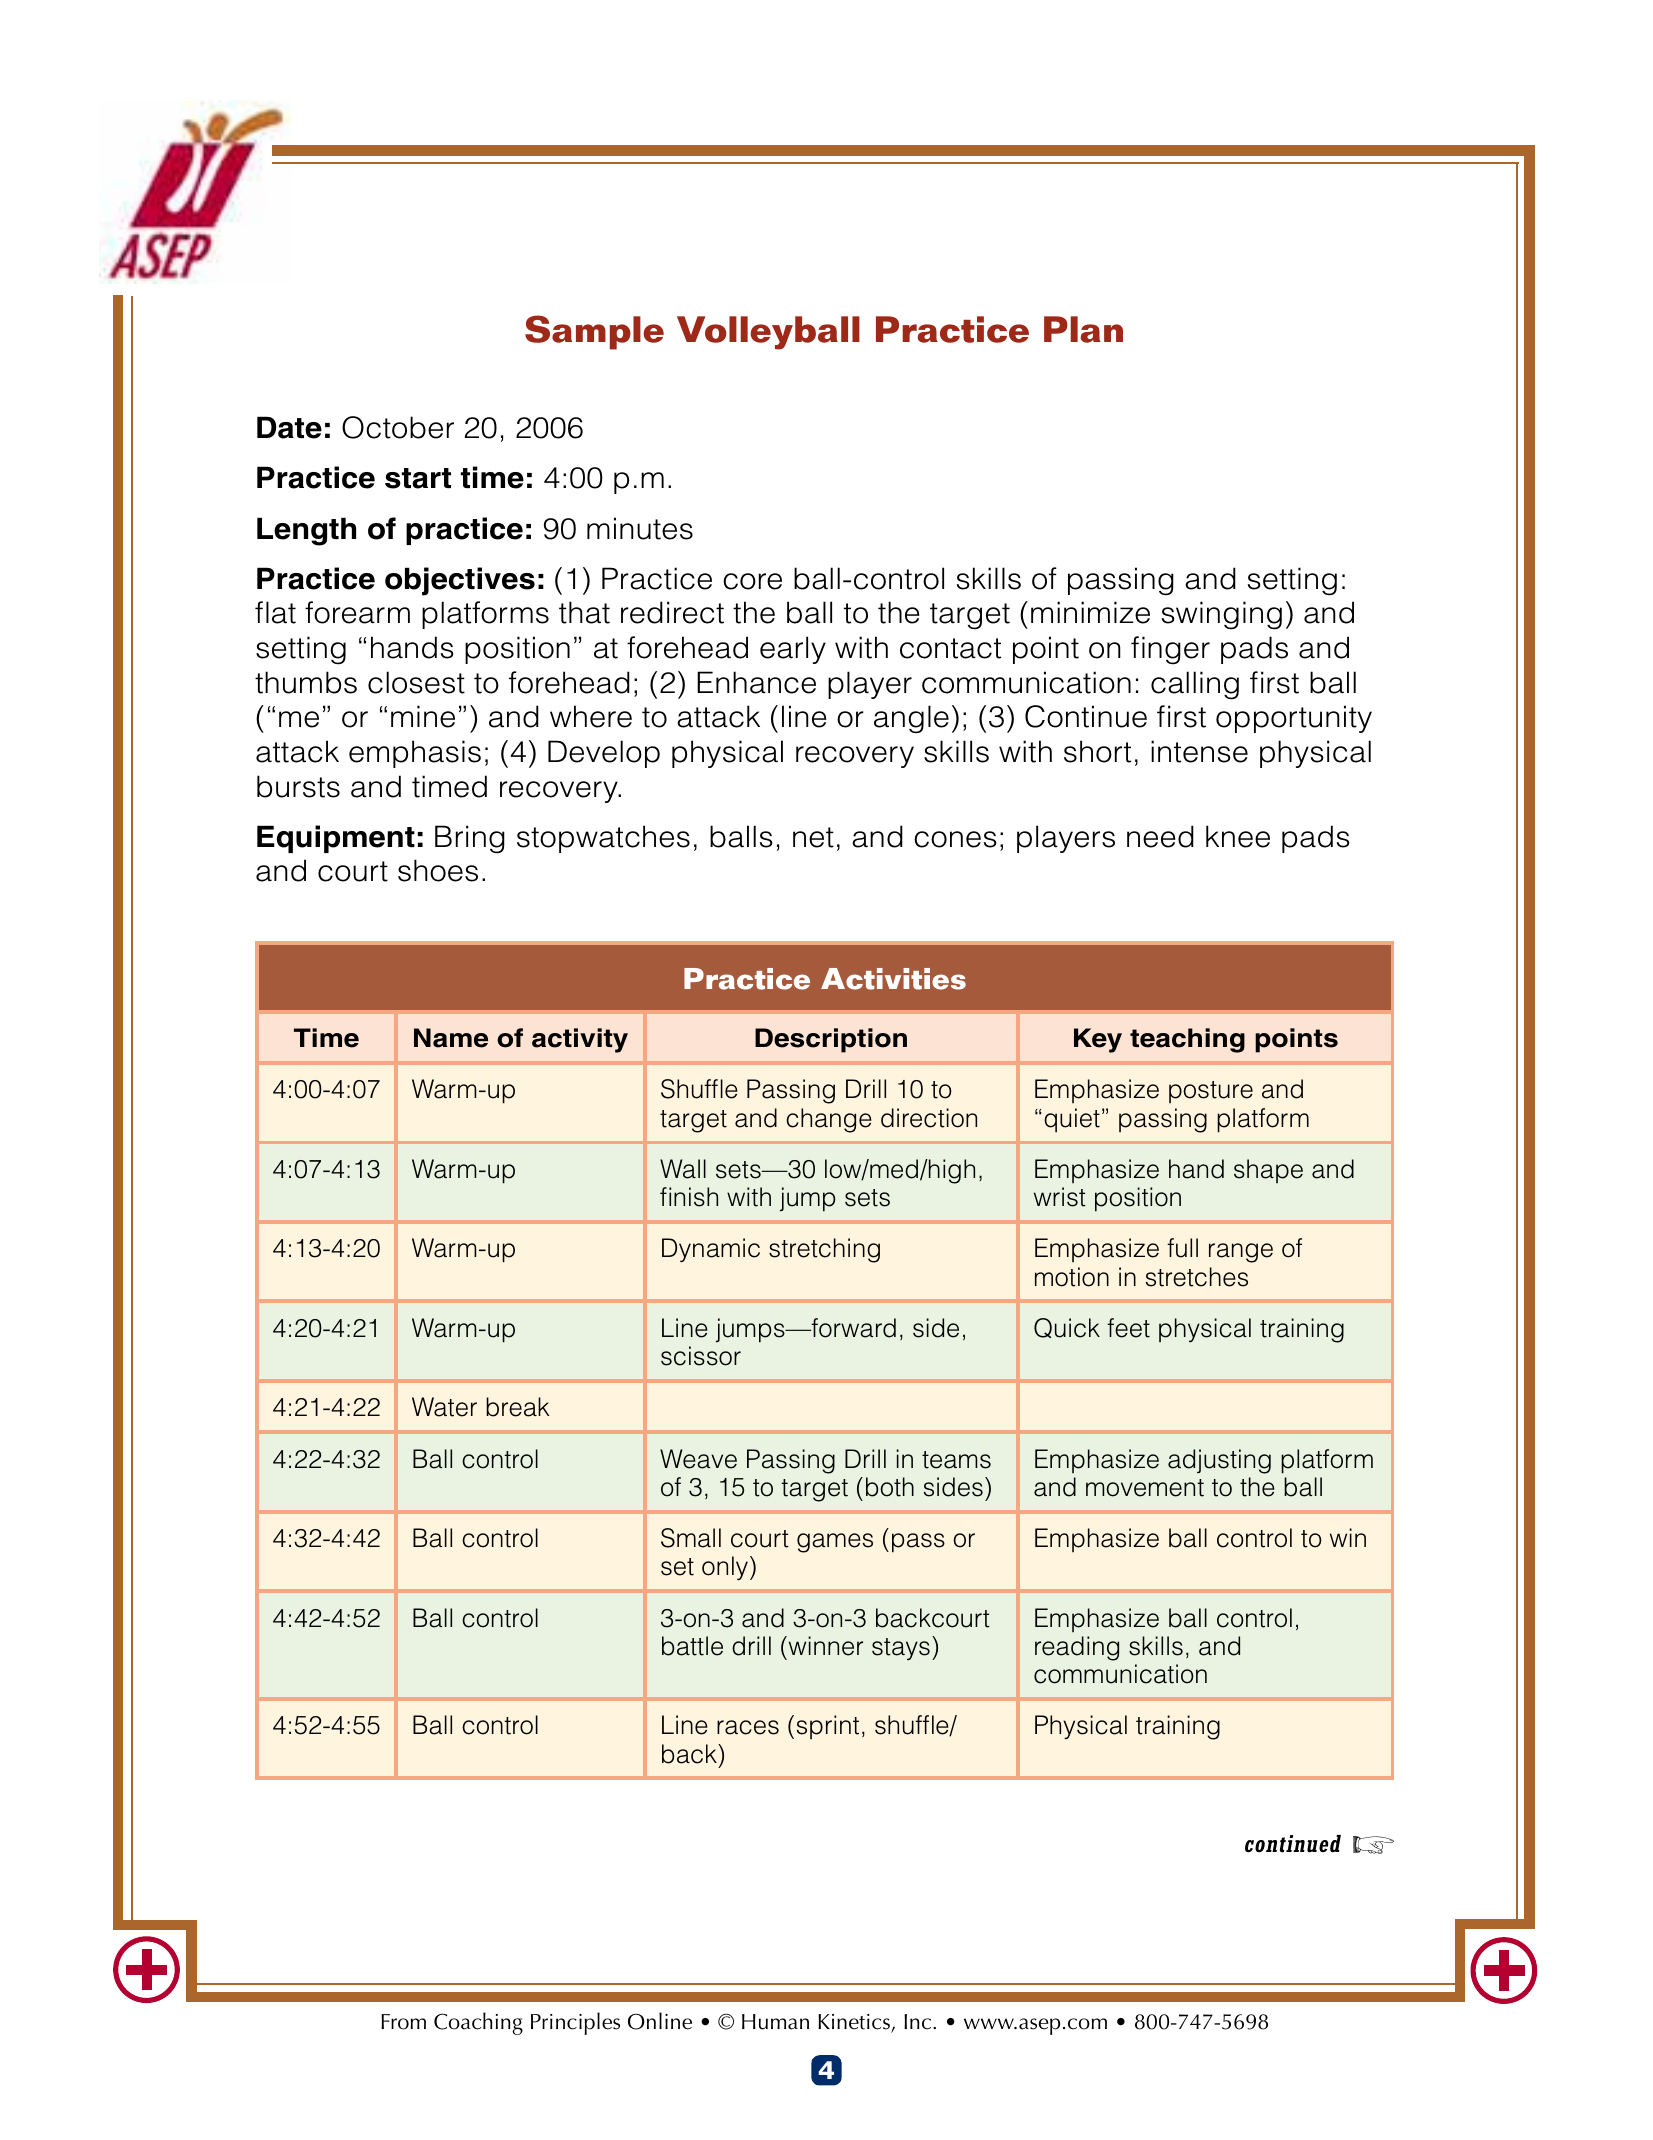 This image has height=2140, width=1653. Describe the element at coordinates (451, 1038) in the image. I see `Name` at that location.
